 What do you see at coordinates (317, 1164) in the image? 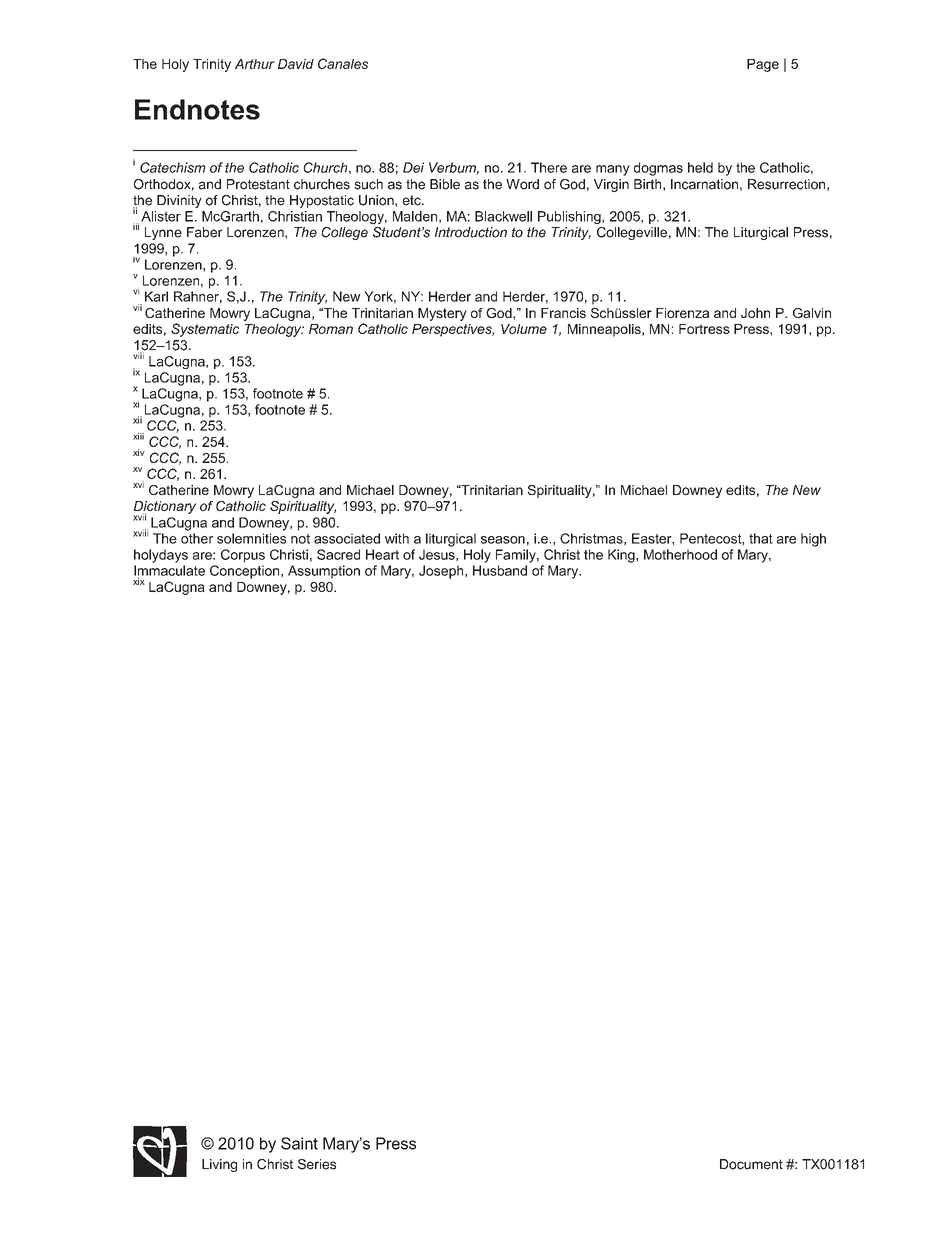
I see `Series` at bounding box center [317, 1164].
